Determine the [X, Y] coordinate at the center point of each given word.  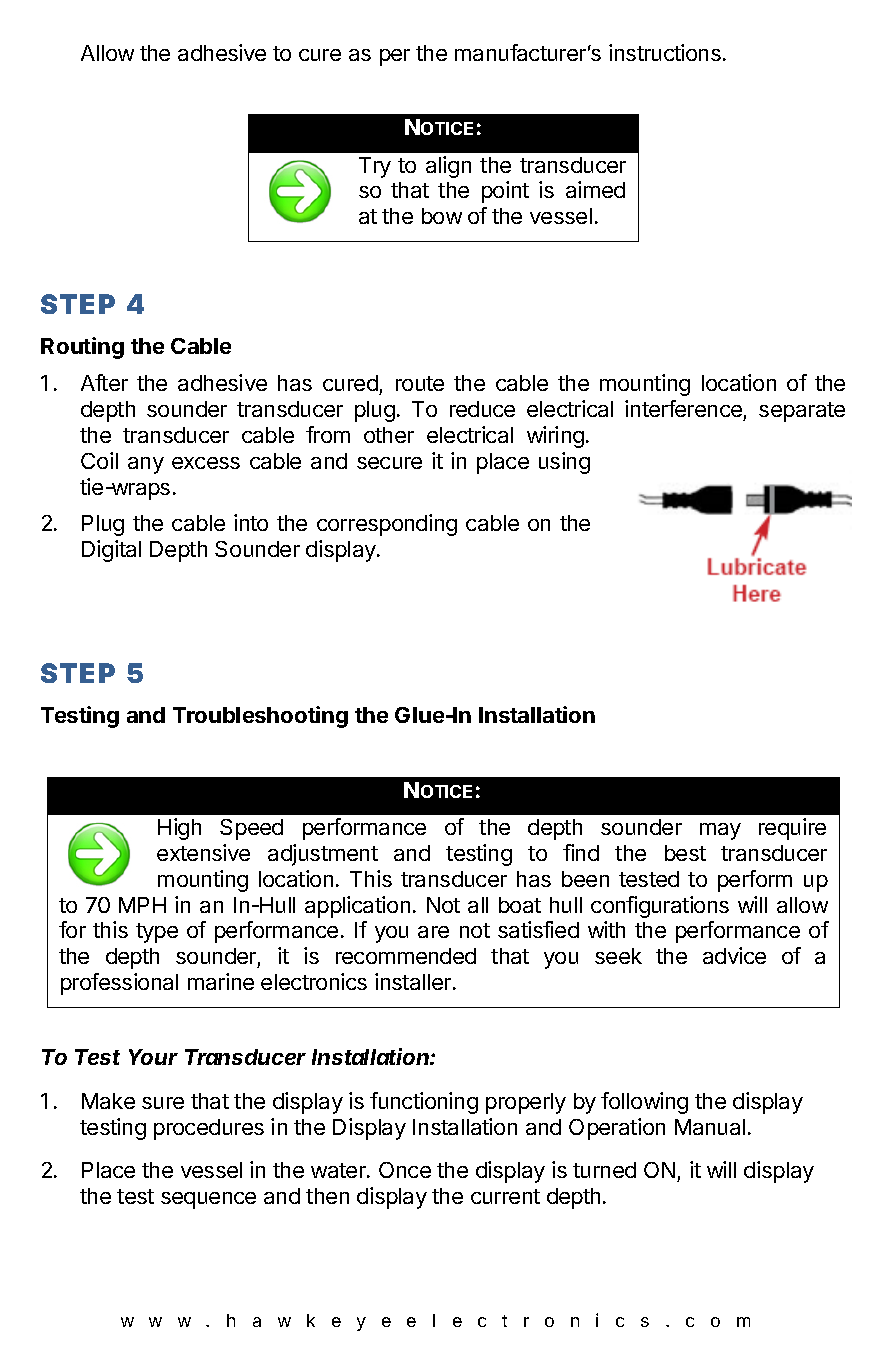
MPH [142, 905]
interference [683, 408]
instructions [665, 52]
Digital [111, 551]
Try [375, 167]
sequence [208, 1200]
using [564, 463]
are [433, 932]
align [448, 167]
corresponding [387, 525]
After [104, 382]
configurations [660, 907]
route [420, 383]
